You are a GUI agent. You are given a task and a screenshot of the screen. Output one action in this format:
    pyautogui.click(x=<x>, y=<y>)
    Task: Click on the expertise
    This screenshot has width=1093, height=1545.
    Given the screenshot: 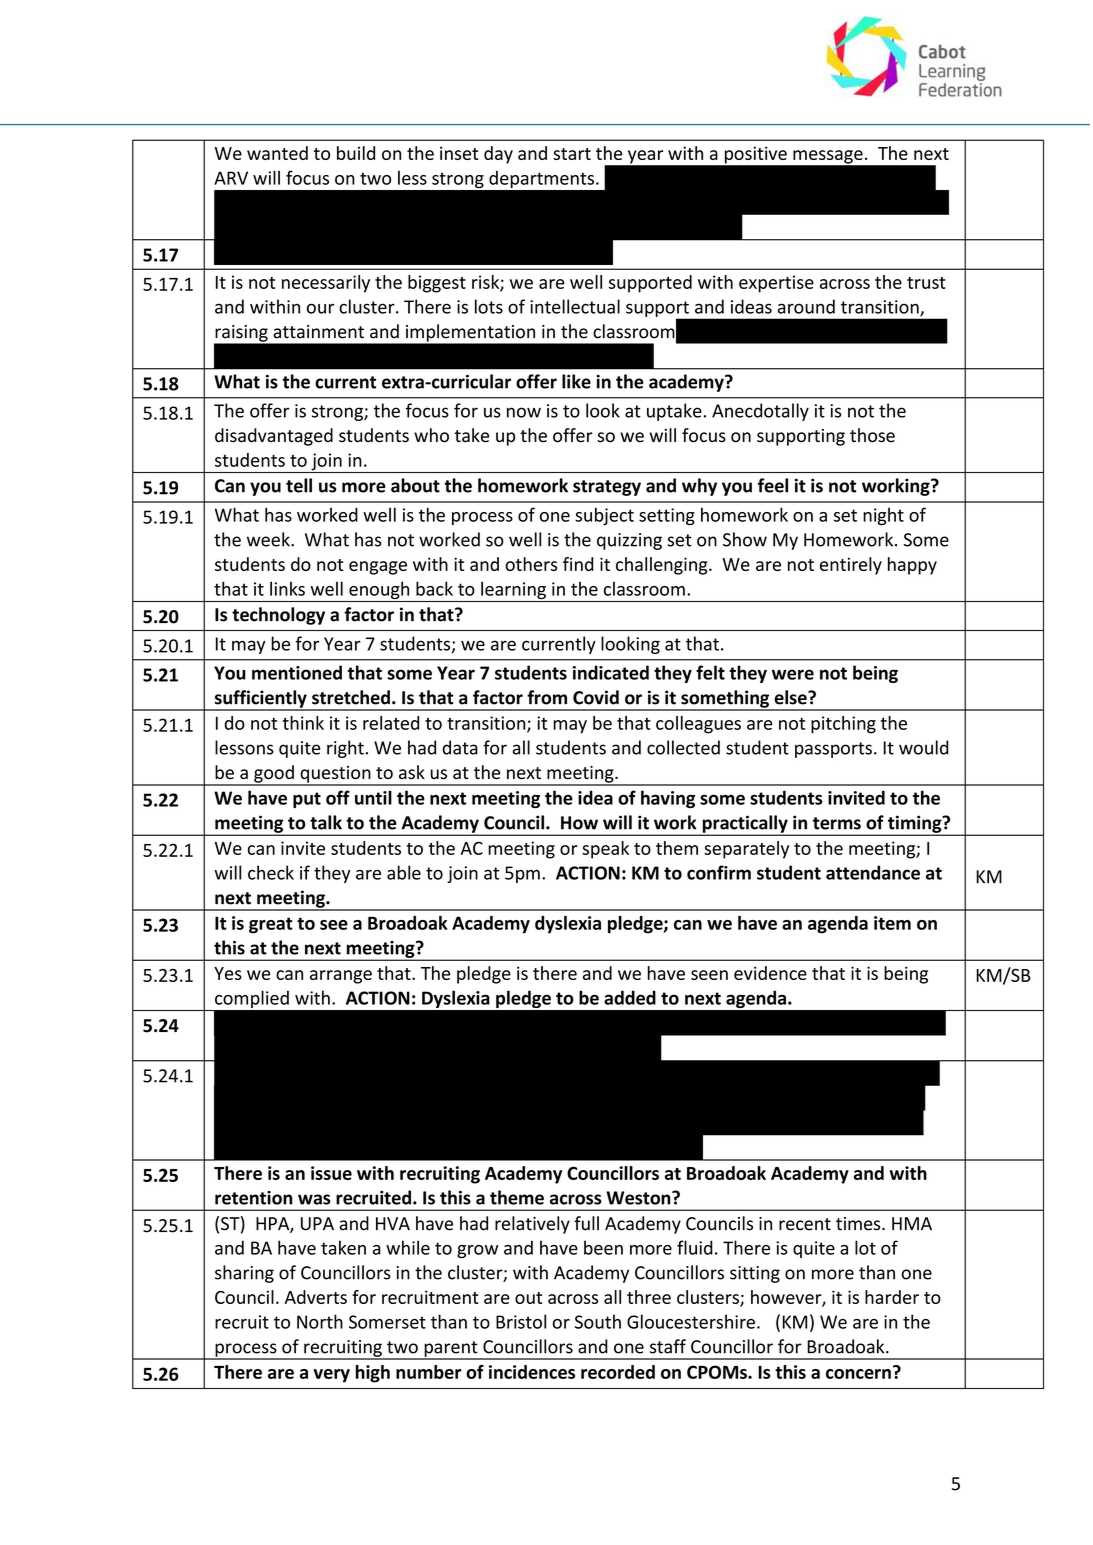 What is the action you would take?
    pyautogui.click(x=776, y=284)
